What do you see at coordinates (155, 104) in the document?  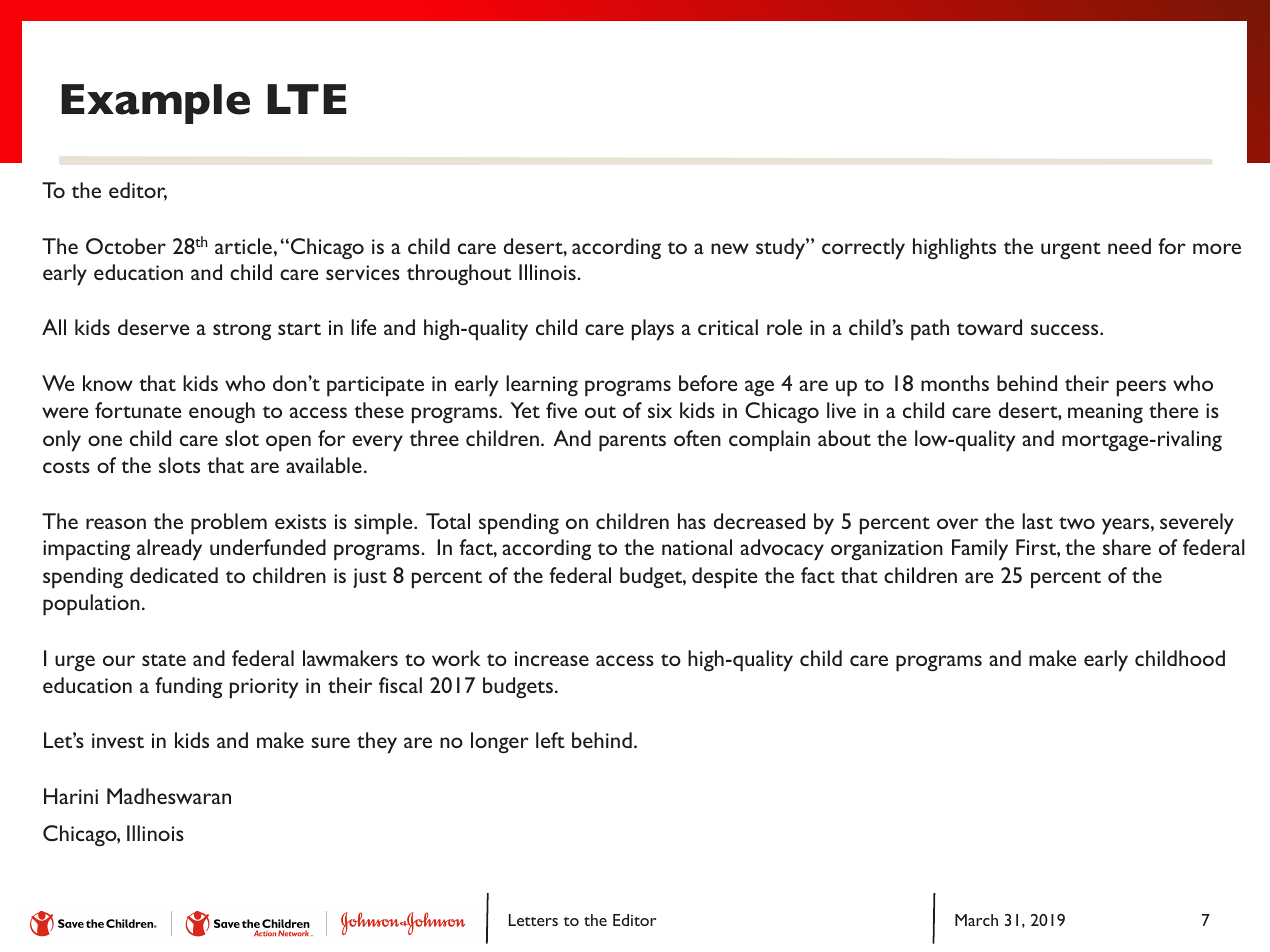 I see `Example` at bounding box center [155, 104].
